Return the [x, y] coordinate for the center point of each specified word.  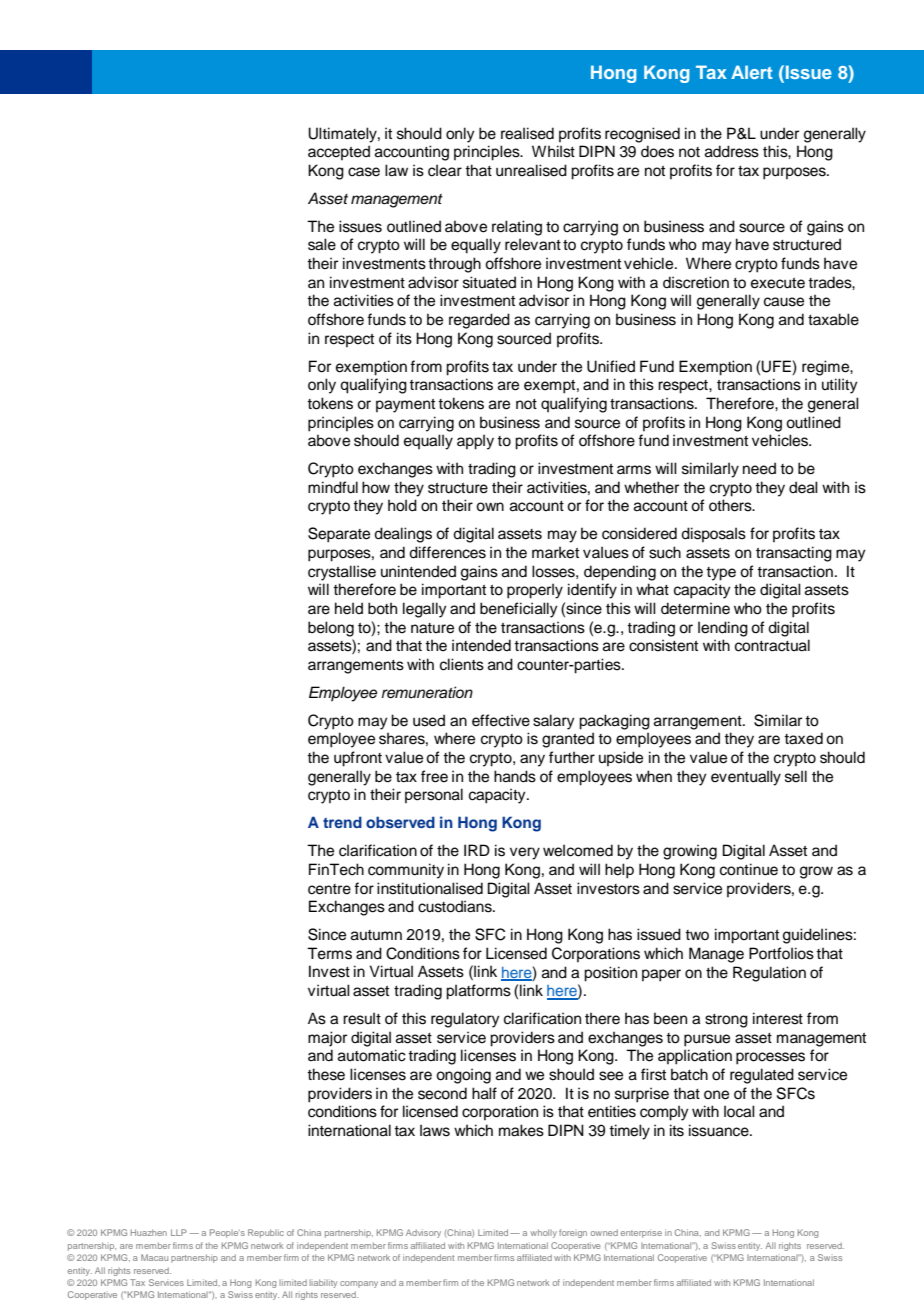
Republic [266, 1233]
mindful [333, 487]
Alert [751, 72]
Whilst [553, 151]
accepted [339, 152]
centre [329, 889]
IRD [477, 850]
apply [475, 442]
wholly [543, 1233]
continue [749, 869]
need [759, 468]
